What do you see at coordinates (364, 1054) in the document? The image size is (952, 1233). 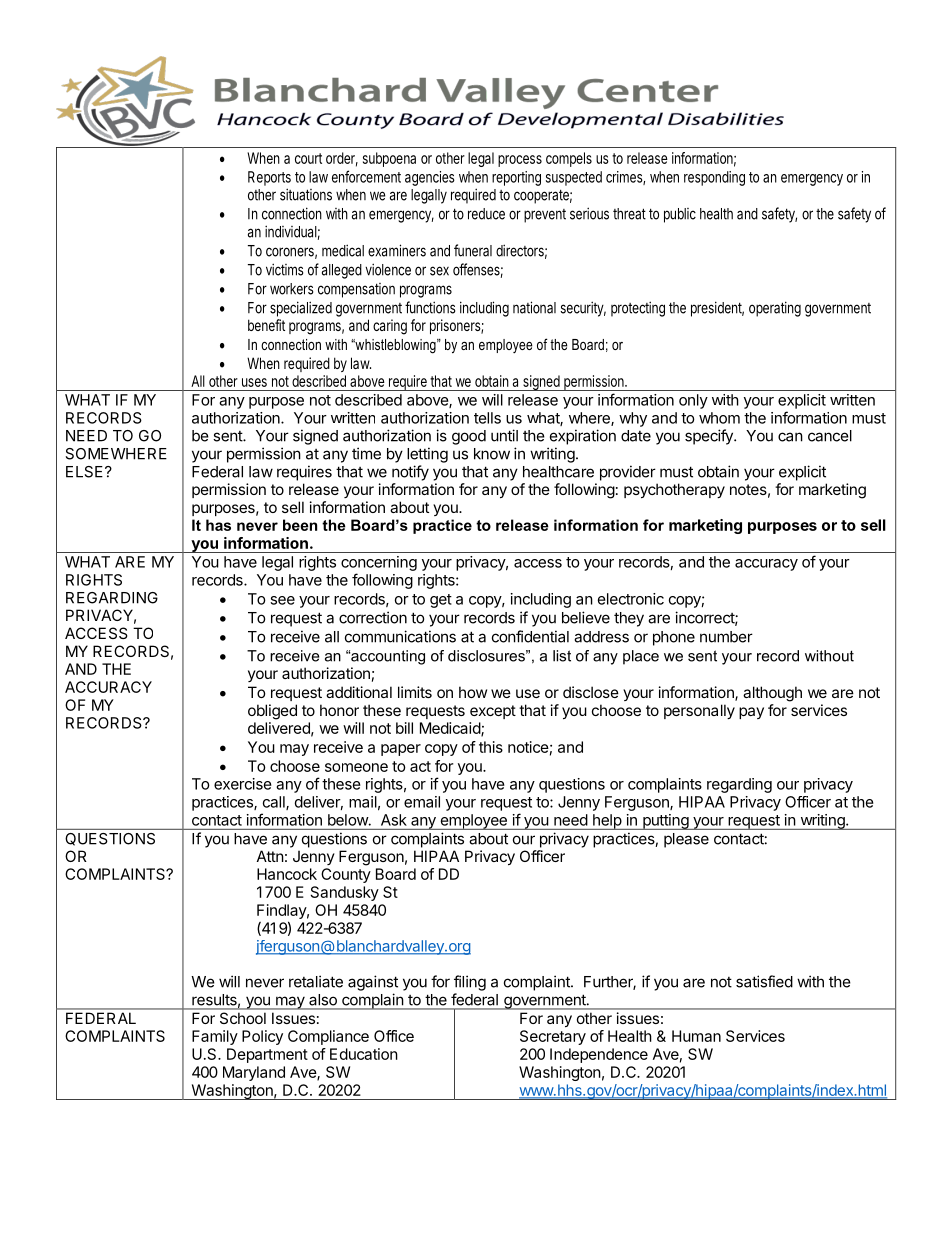 I see `Education` at bounding box center [364, 1054].
